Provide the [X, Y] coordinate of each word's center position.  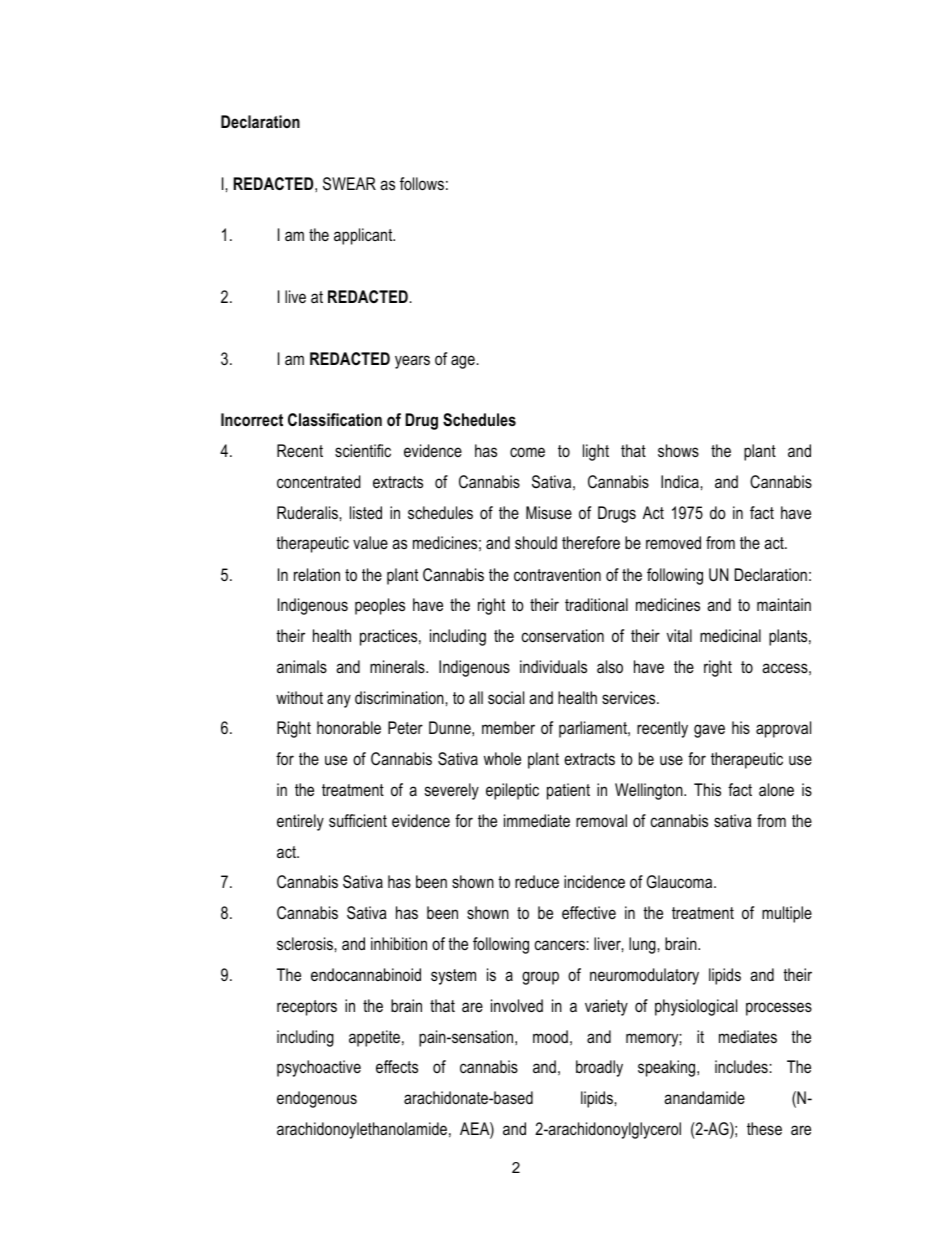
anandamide [704, 1097]
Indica [680, 481]
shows [678, 450]
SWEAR [349, 184]
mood [550, 1037]
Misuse [549, 512]
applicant [364, 236]
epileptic [512, 791]
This [707, 789]
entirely [300, 822]
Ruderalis [307, 512]
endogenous [317, 1099]
